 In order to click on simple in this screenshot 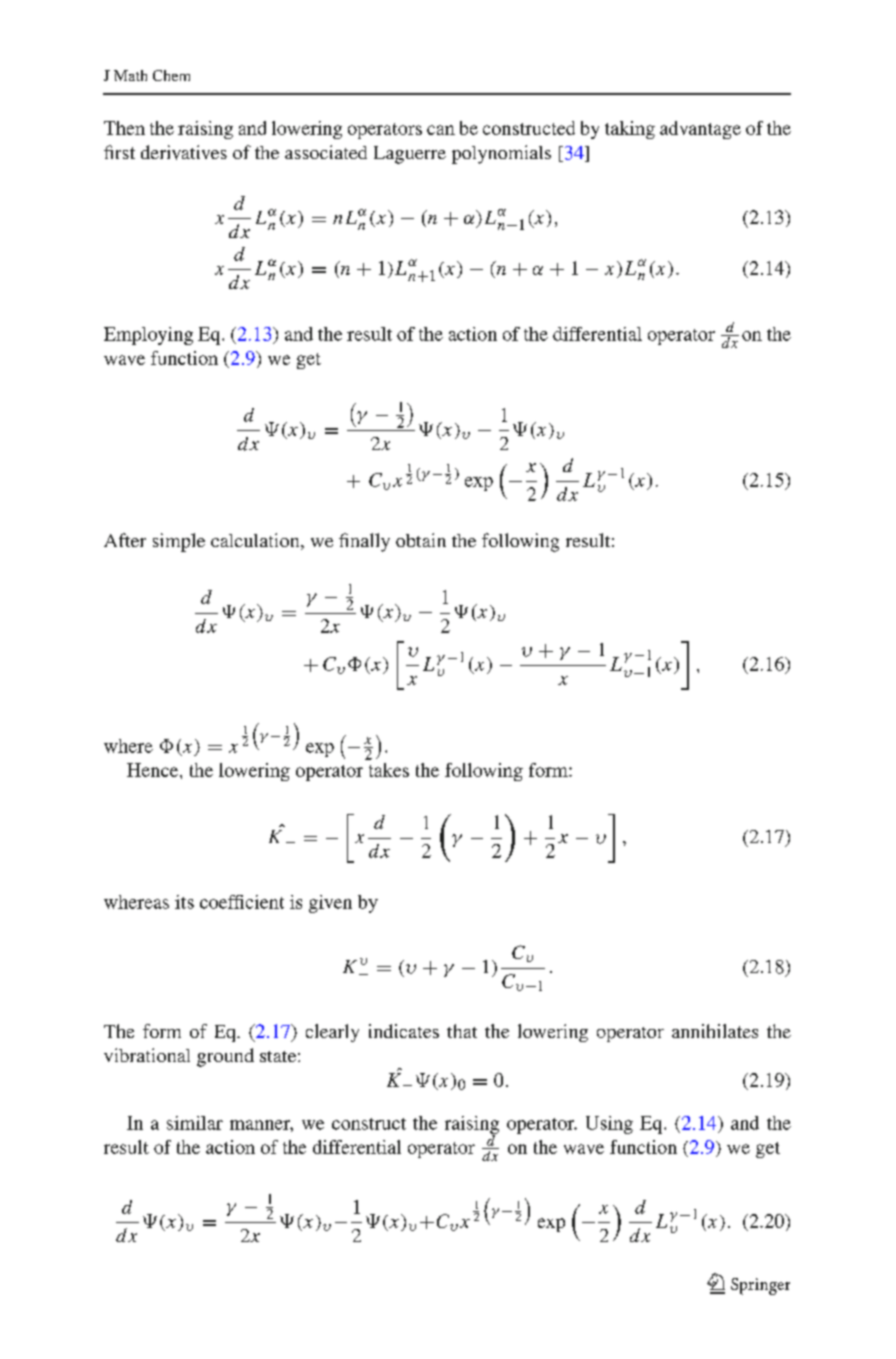, I will do `click(179, 542)`.
